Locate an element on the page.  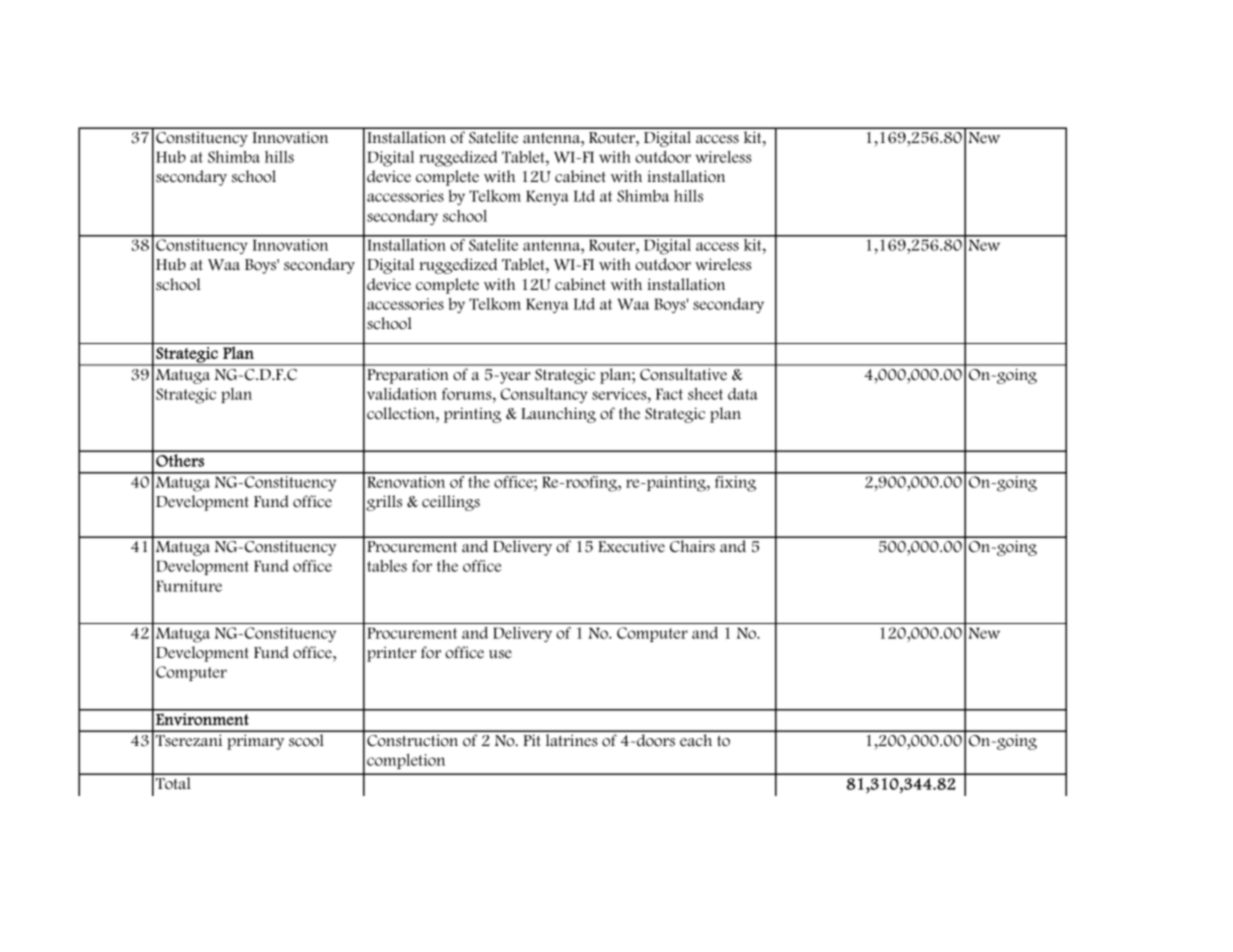
tables is located at coordinates (387, 566).
